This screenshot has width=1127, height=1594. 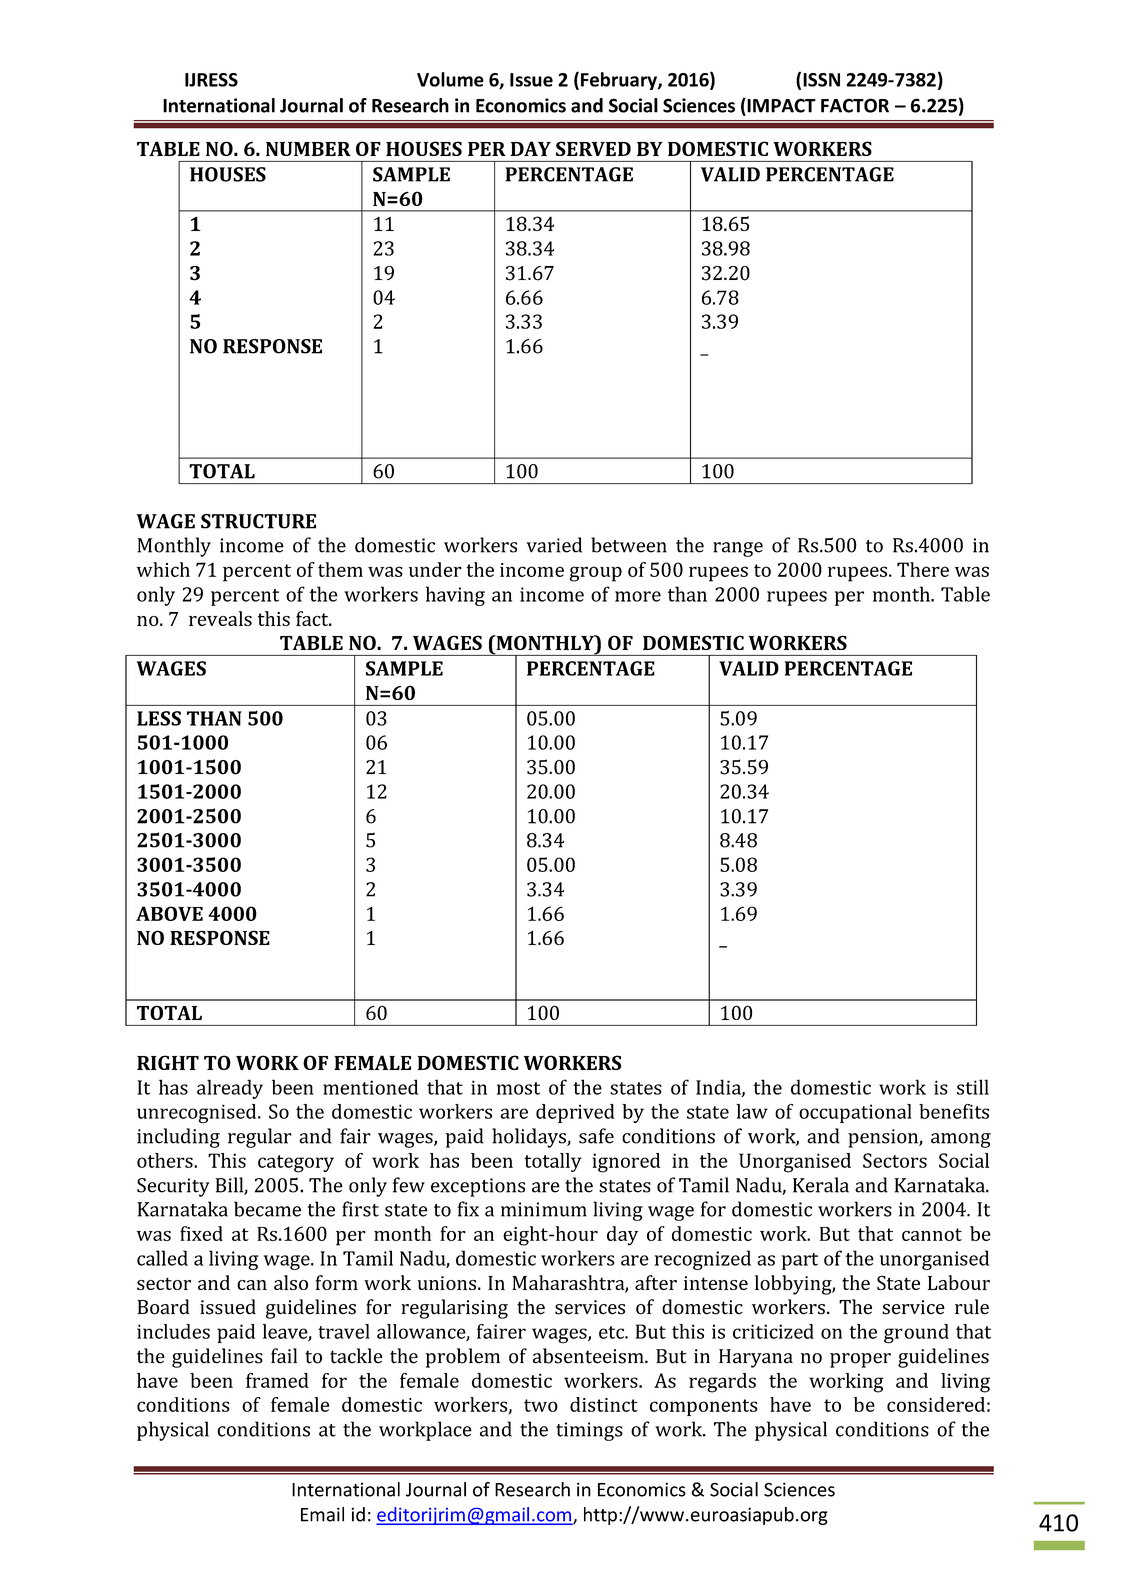 What do you see at coordinates (821, 80) in the screenshot?
I see `ISSN` at bounding box center [821, 80].
